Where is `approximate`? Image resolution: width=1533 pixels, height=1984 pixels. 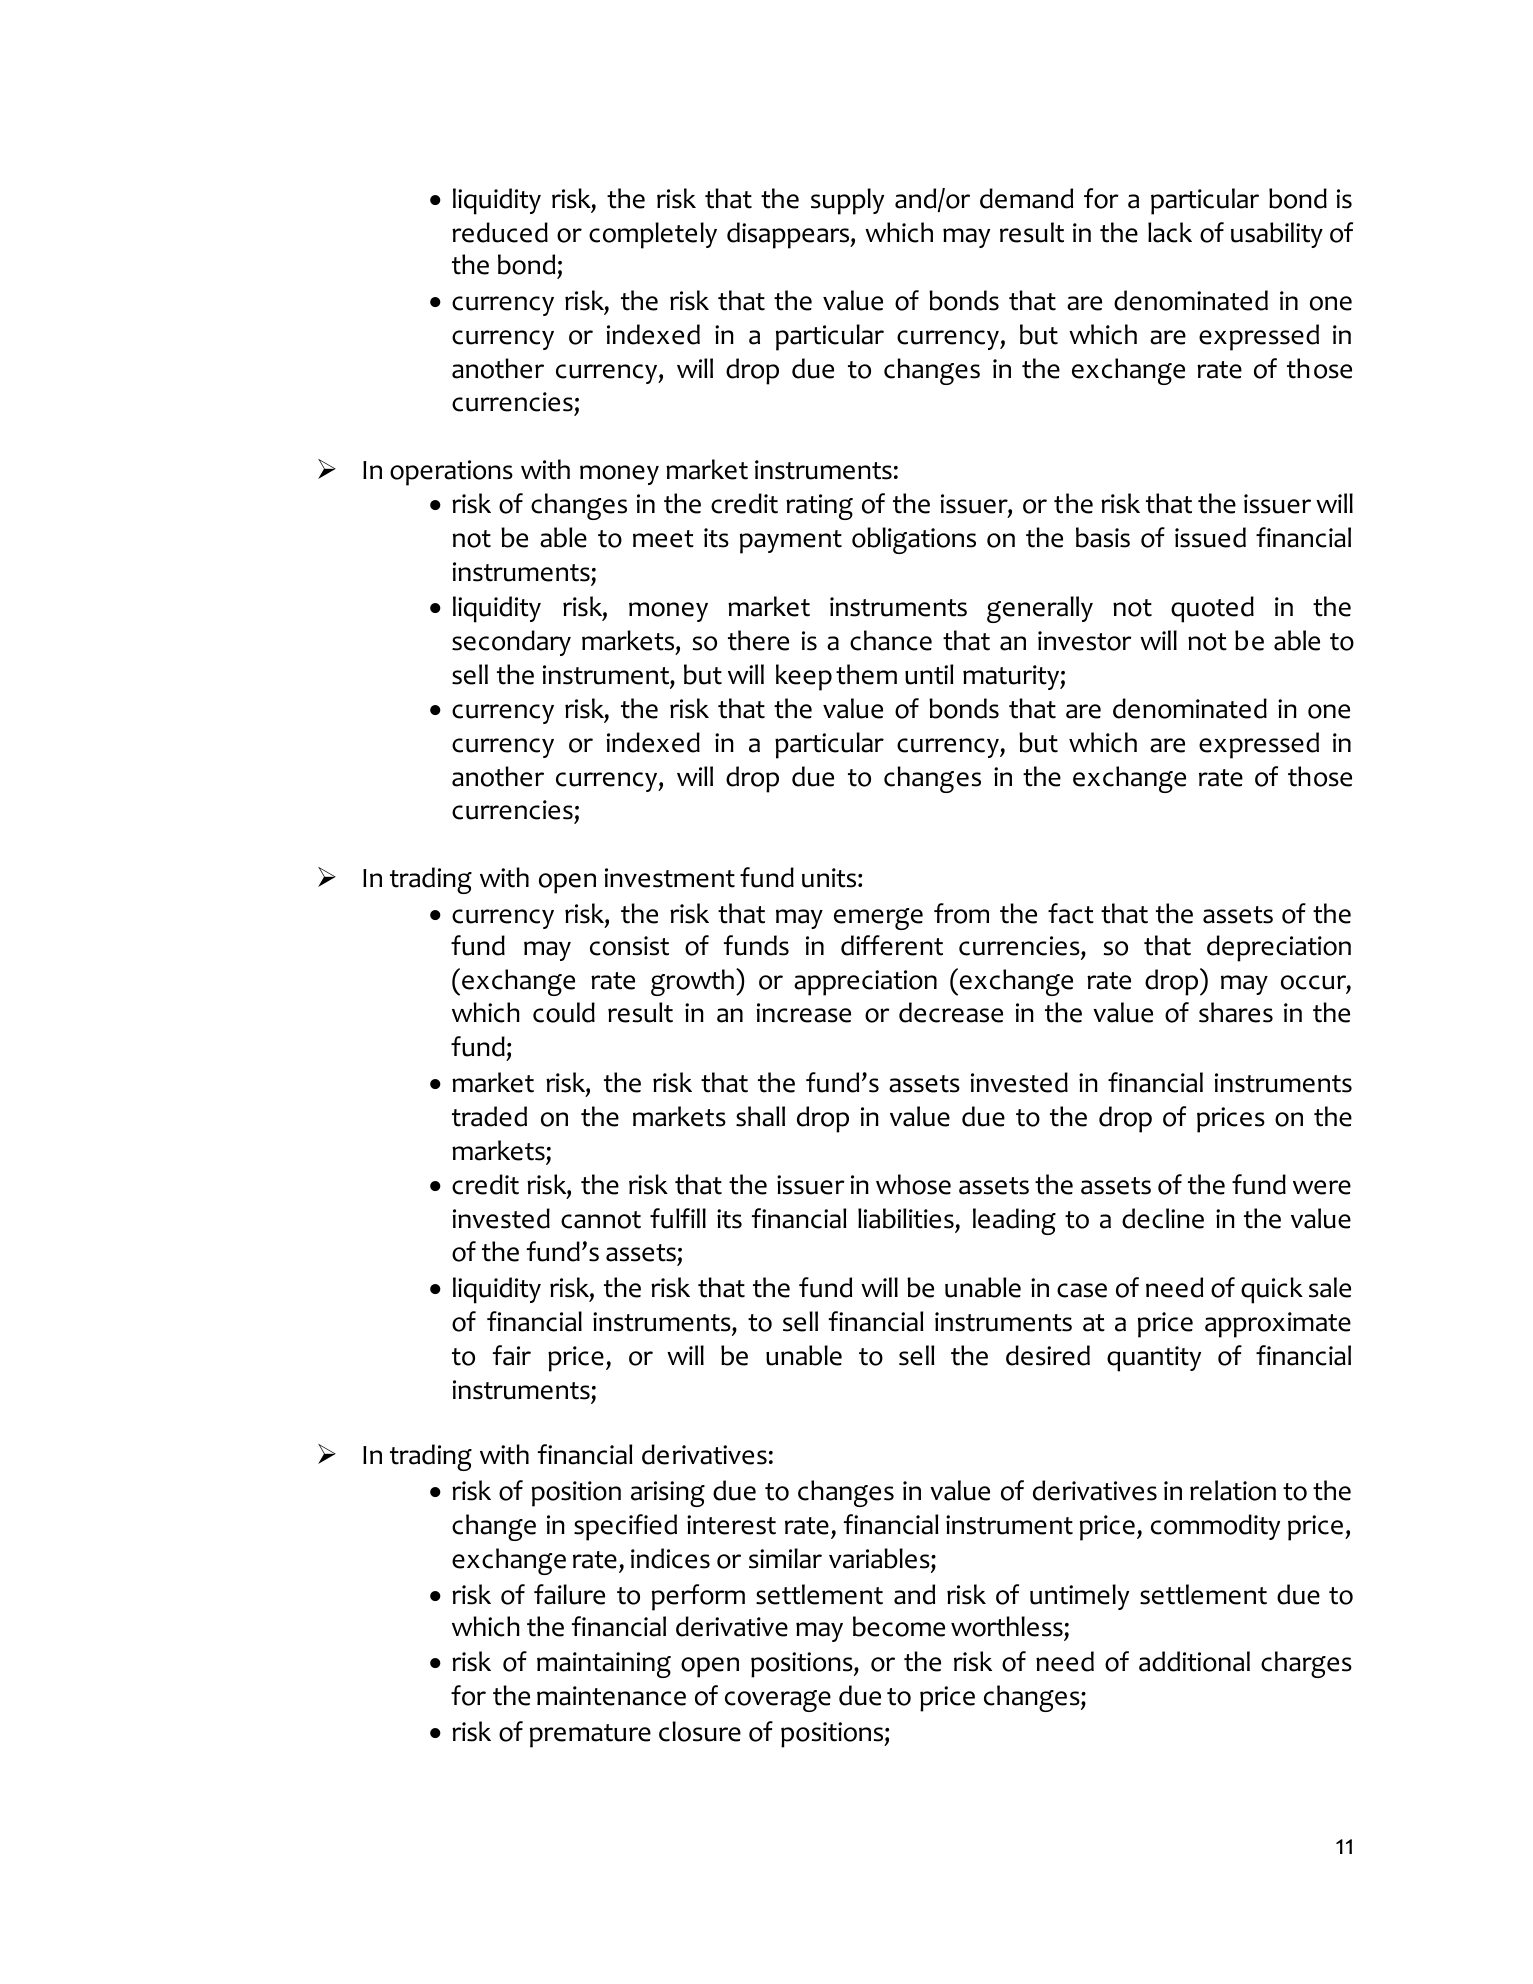 approximate is located at coordinates (1278, 1325).
